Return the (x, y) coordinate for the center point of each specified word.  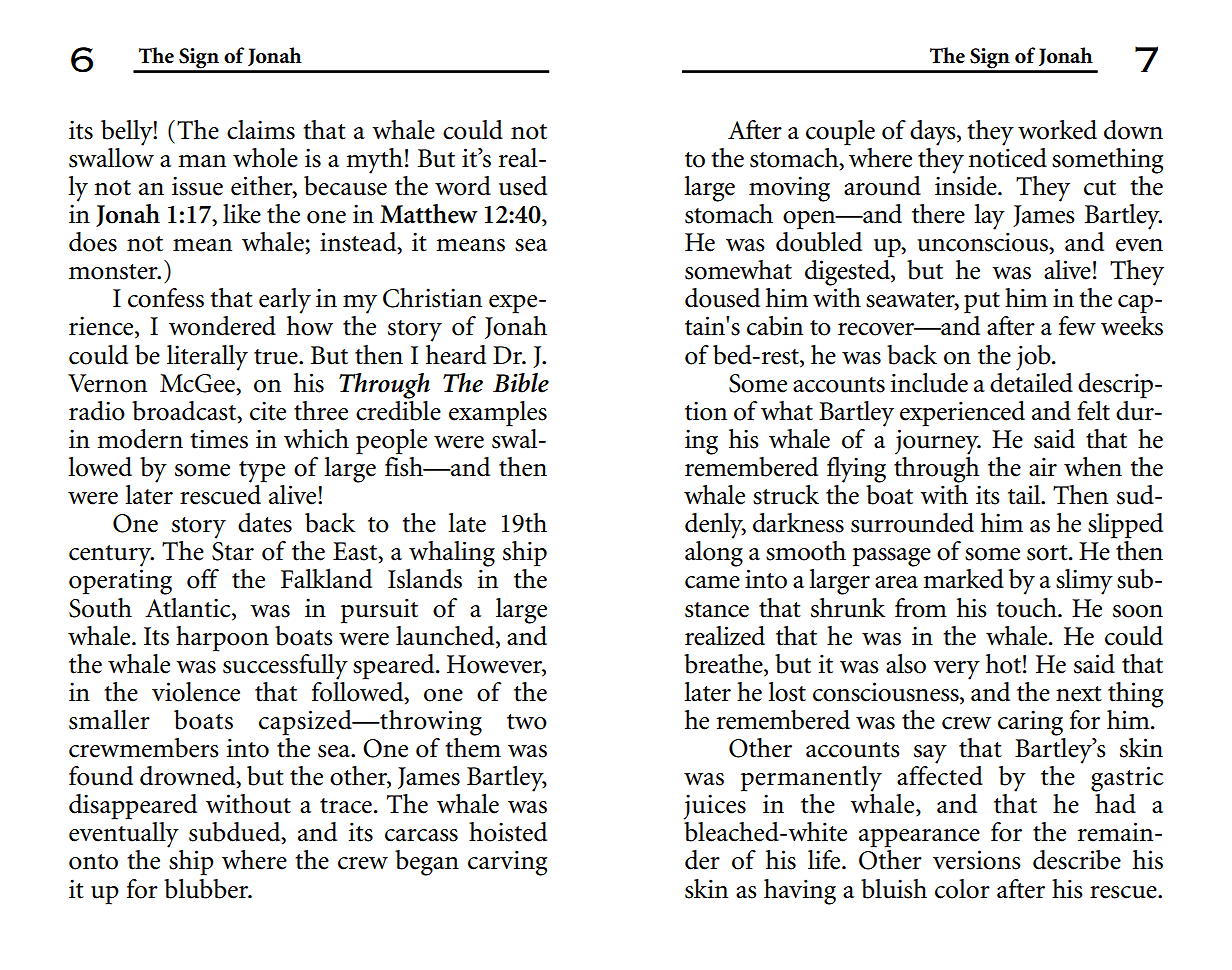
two (527, 722)
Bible (521, 383)
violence (196, 692)
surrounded (912, 523)
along (714, 554)
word (463, 186)
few (1077, 326)
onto (93, 862)
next (1079, 694)
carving (507, 863)
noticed (1007, 156)
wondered (222, 326)
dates (265, 523)
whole (265, 158)
